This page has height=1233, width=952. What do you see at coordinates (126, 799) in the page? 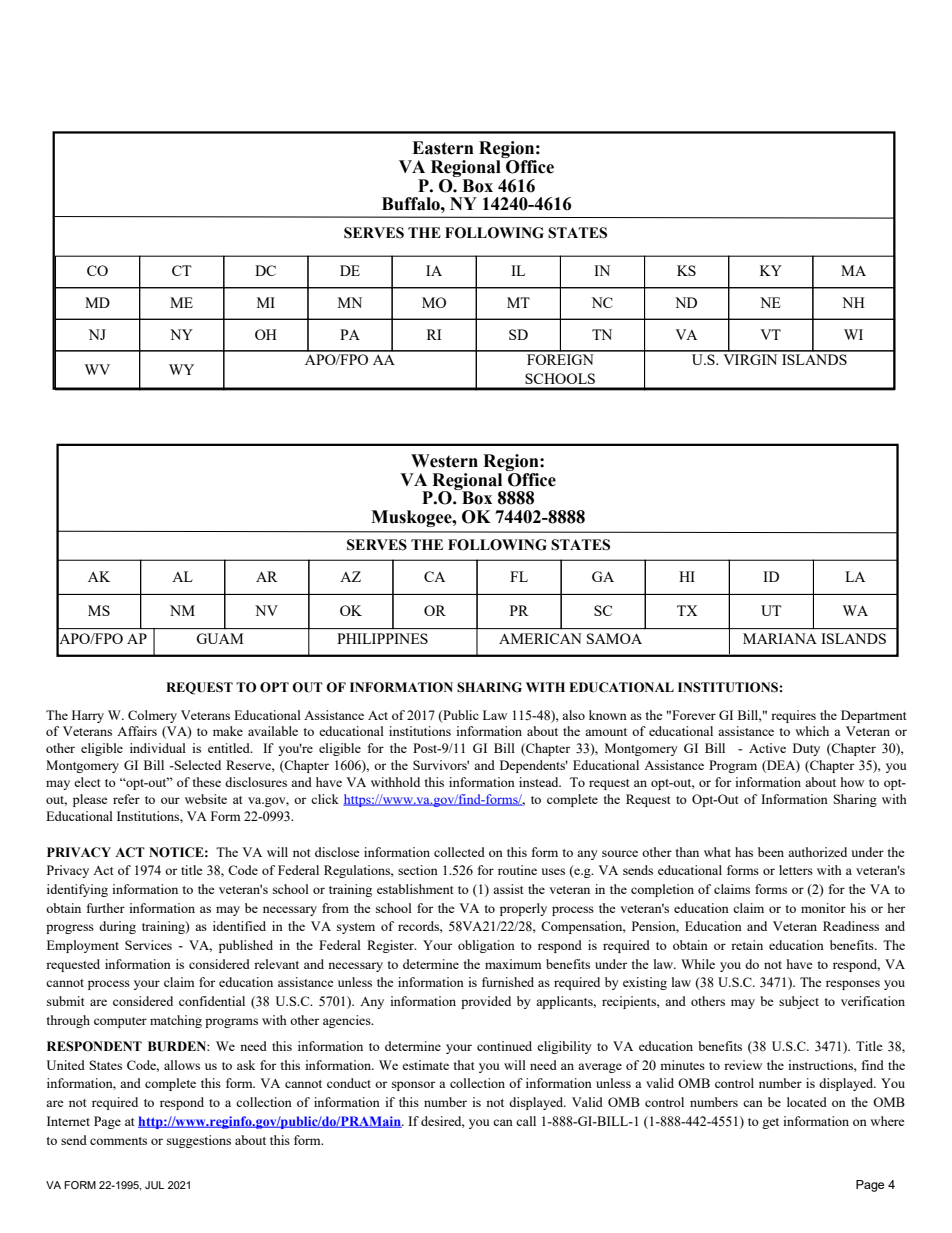
I see `refer` at bounding box center [126, 799].
